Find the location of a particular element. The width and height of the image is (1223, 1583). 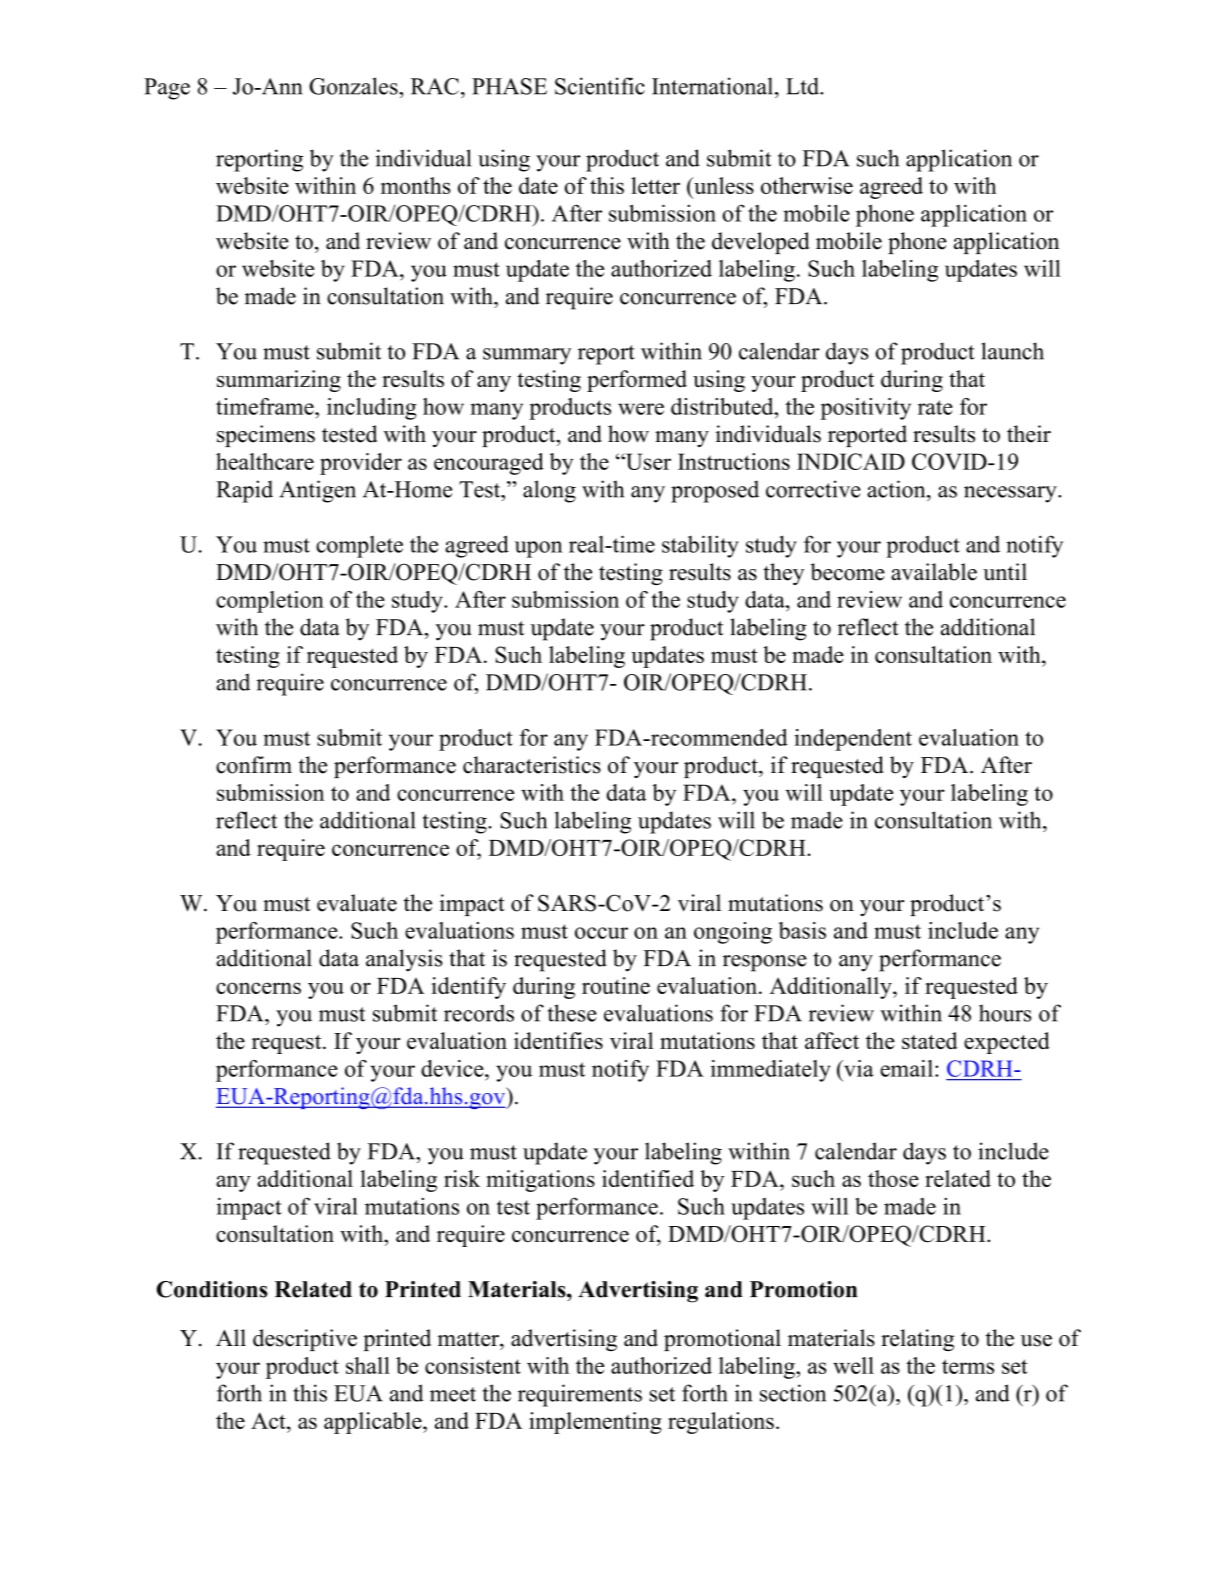

Gonzales is located at coordinates (354, 86).
